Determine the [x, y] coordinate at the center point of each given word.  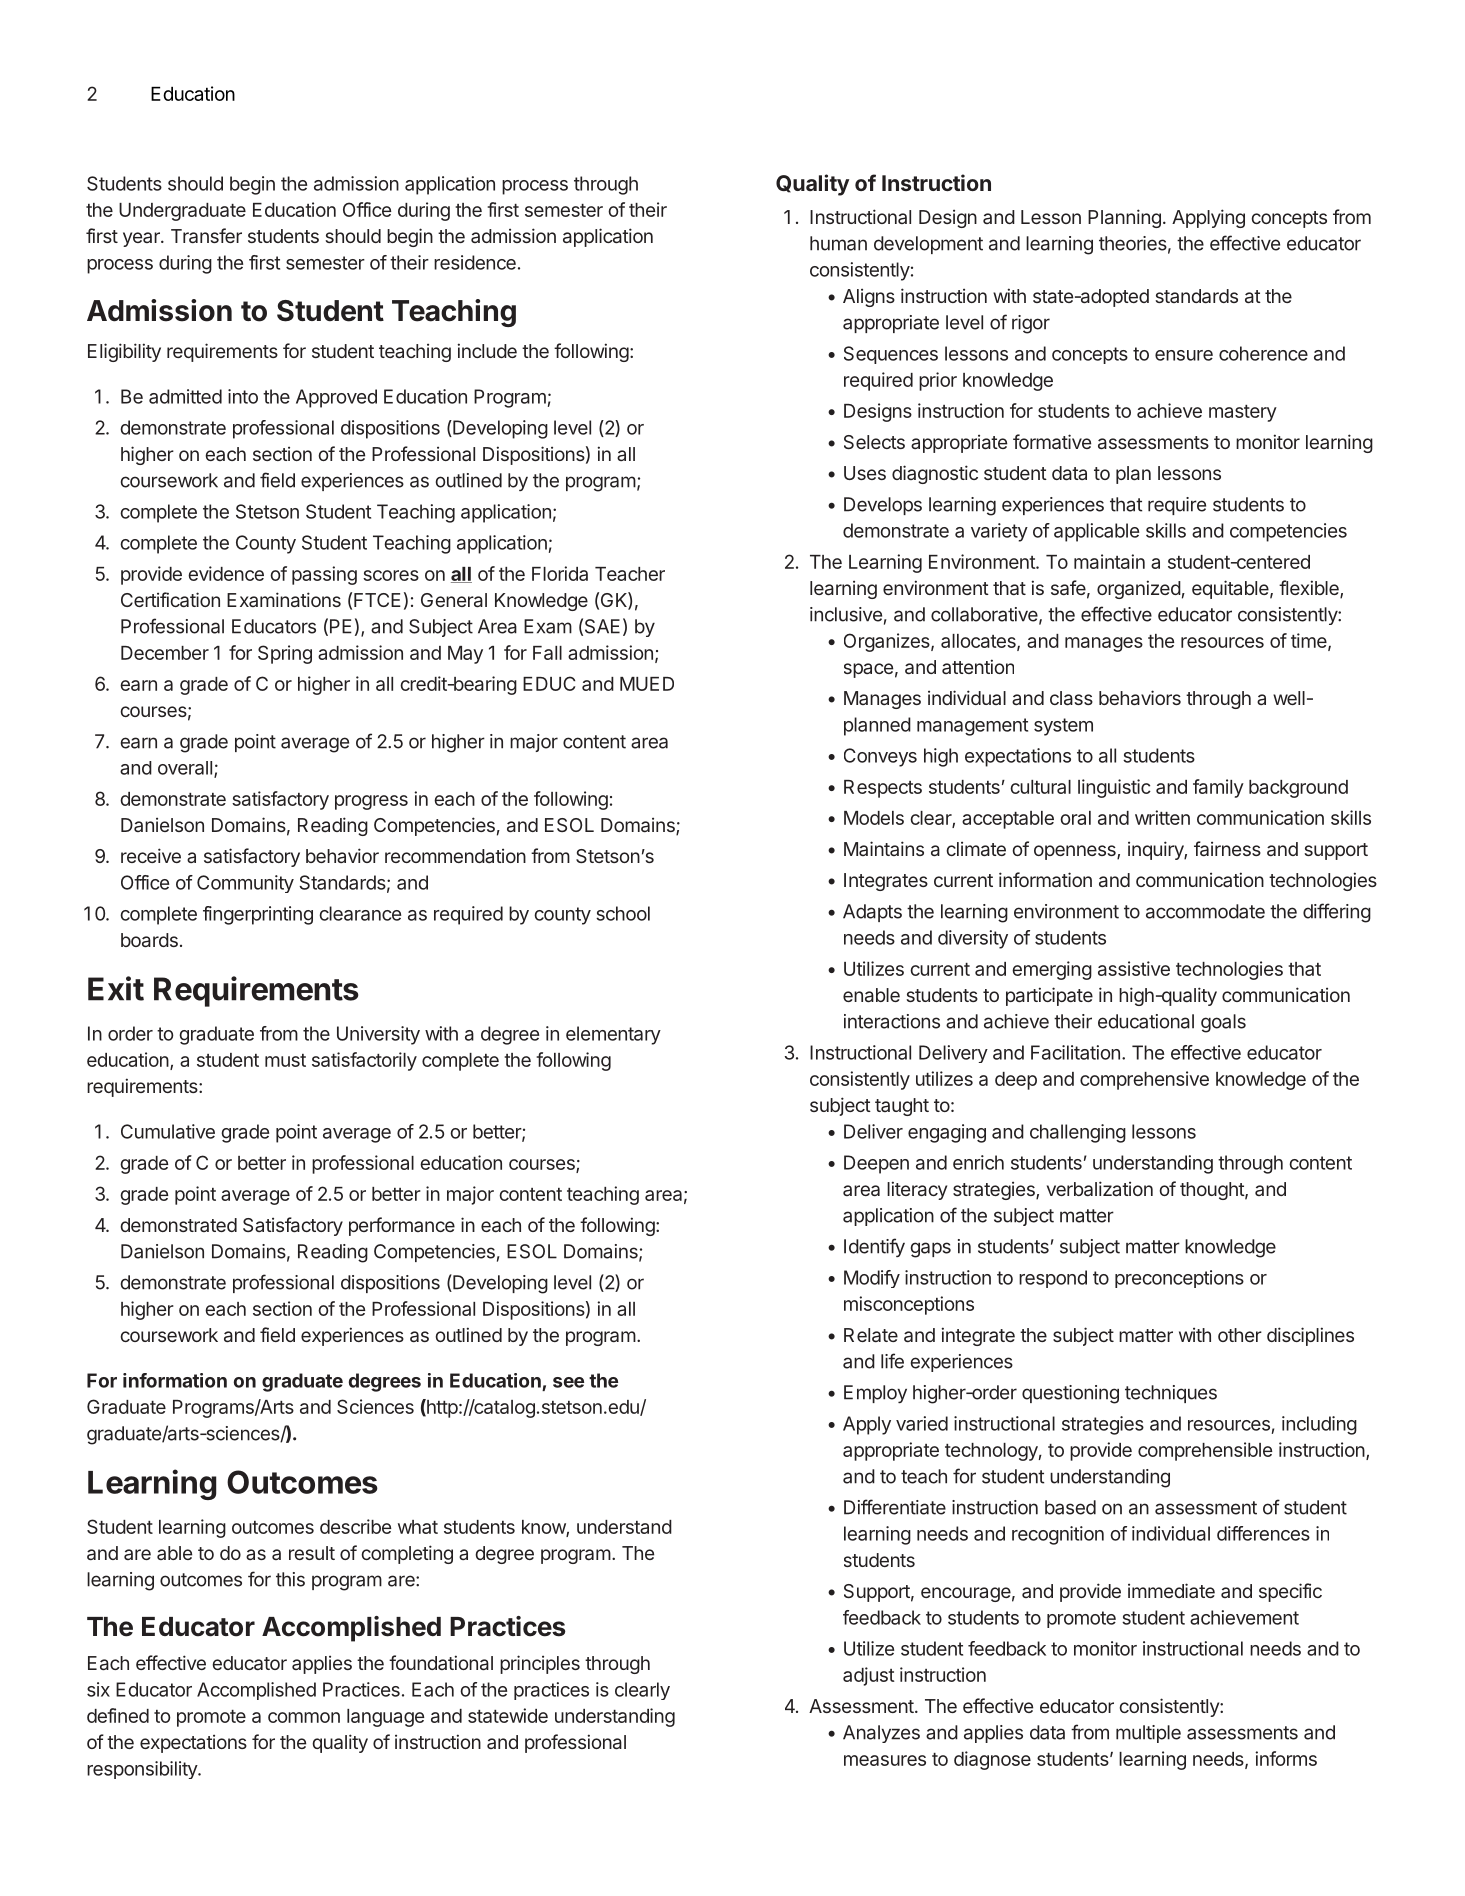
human [838, 243]
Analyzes [881, 1734]
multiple [1148, 1734]
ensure [1184, 355]
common [304, 1717]
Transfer [206, 235]
